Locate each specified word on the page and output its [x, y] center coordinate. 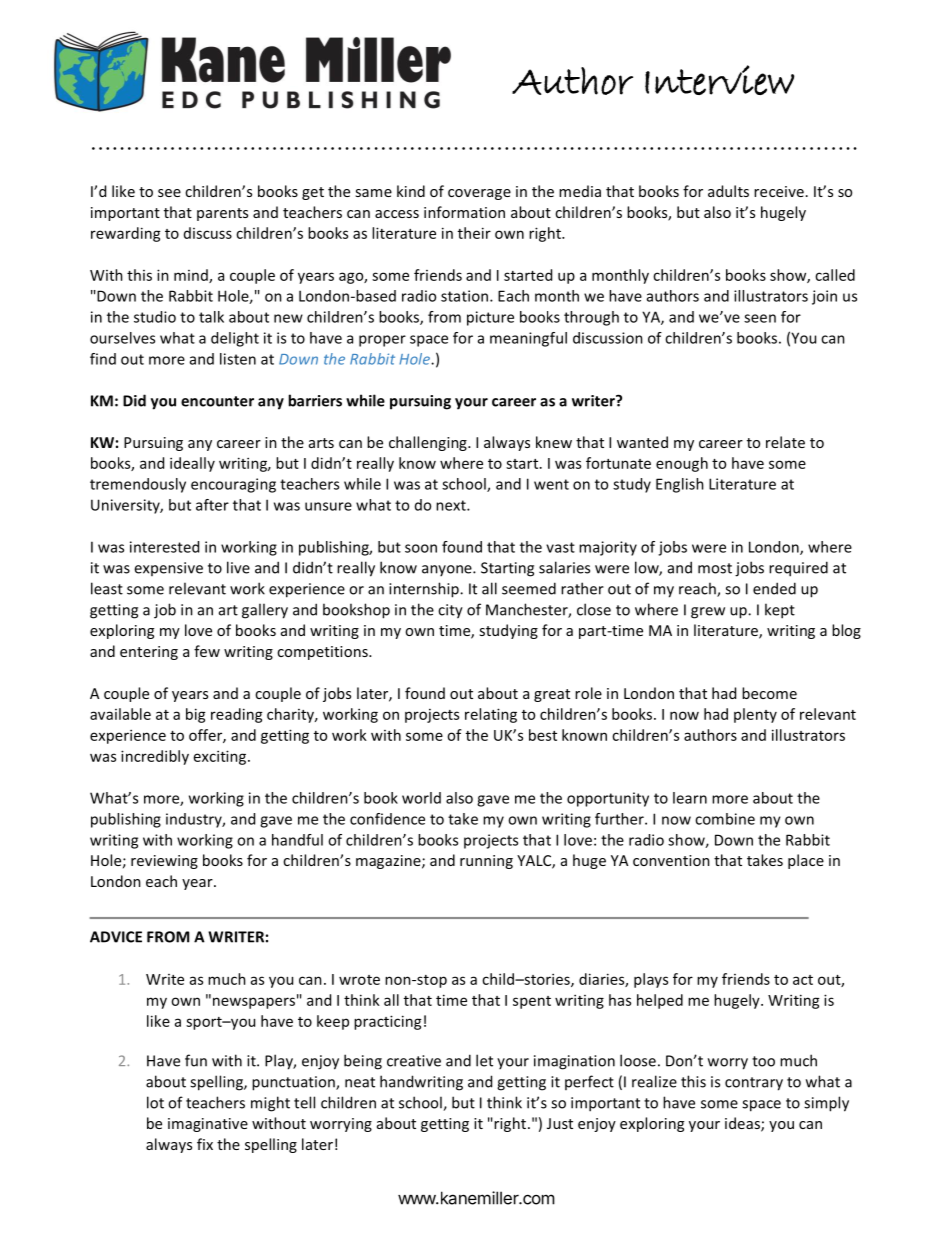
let [484, 1060]
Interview [719, 80]
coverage [479, 194]
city [450, 611]
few [207, 651]
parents [222, 214]
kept [780, 611]
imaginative [208, 1125]
